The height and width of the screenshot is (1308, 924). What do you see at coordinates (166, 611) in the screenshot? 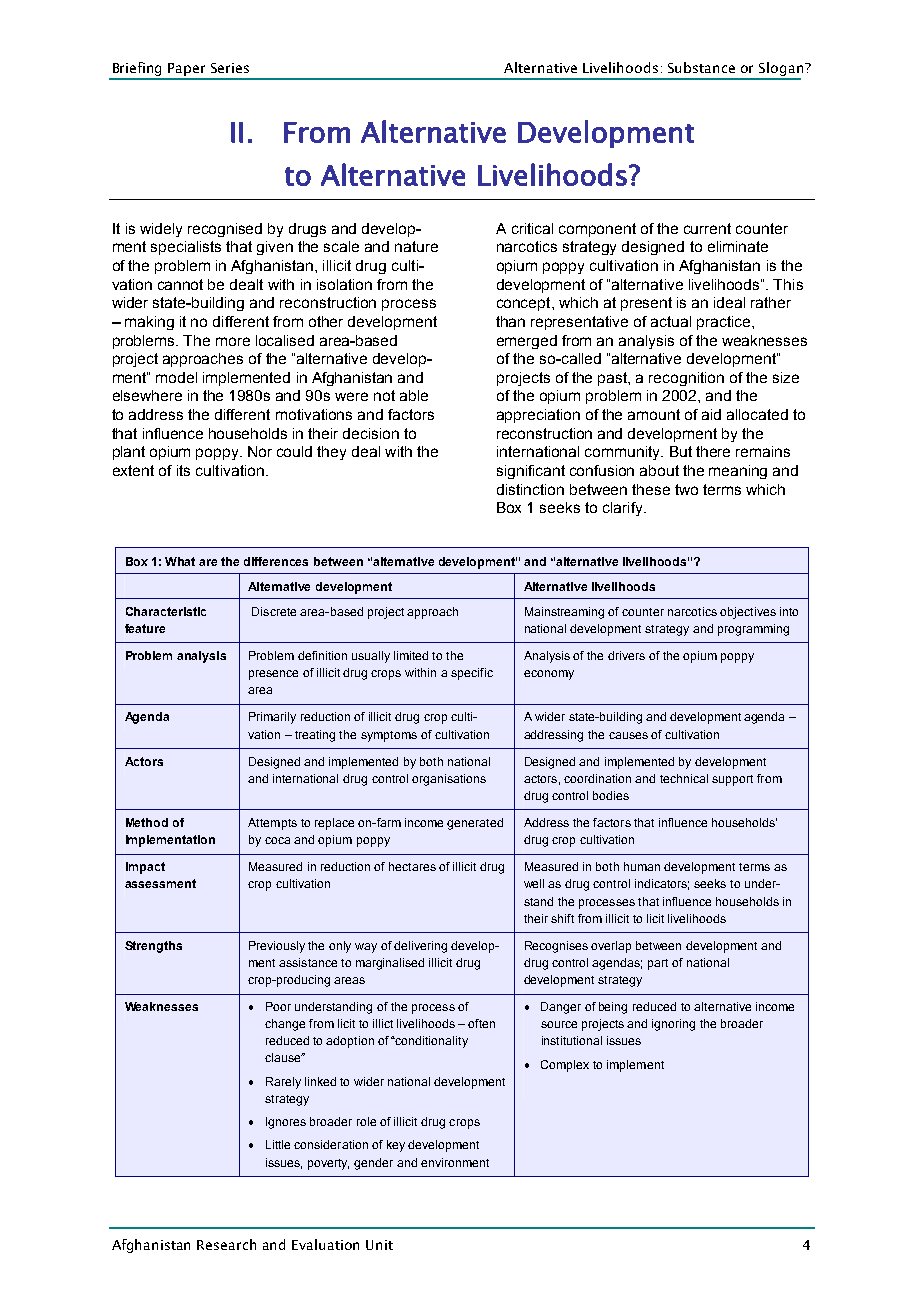
I see `Characteristic` at bounding box center [166, 611].
